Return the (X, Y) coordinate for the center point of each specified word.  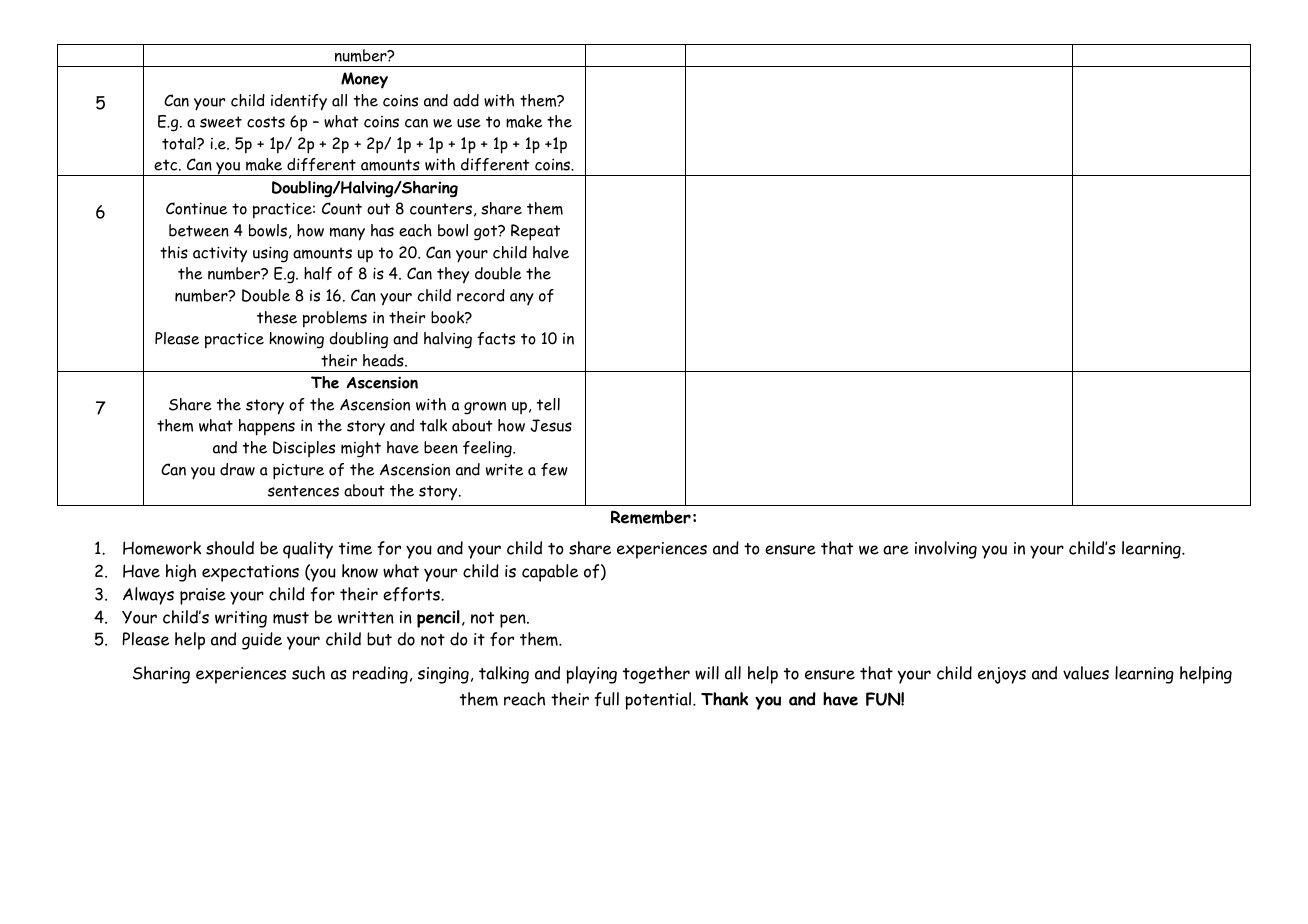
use (469, 123)
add (466, 100)
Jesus (551, 425)
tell (548, 404)
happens (267, 427)
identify (299, 102)
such (308, 673)
